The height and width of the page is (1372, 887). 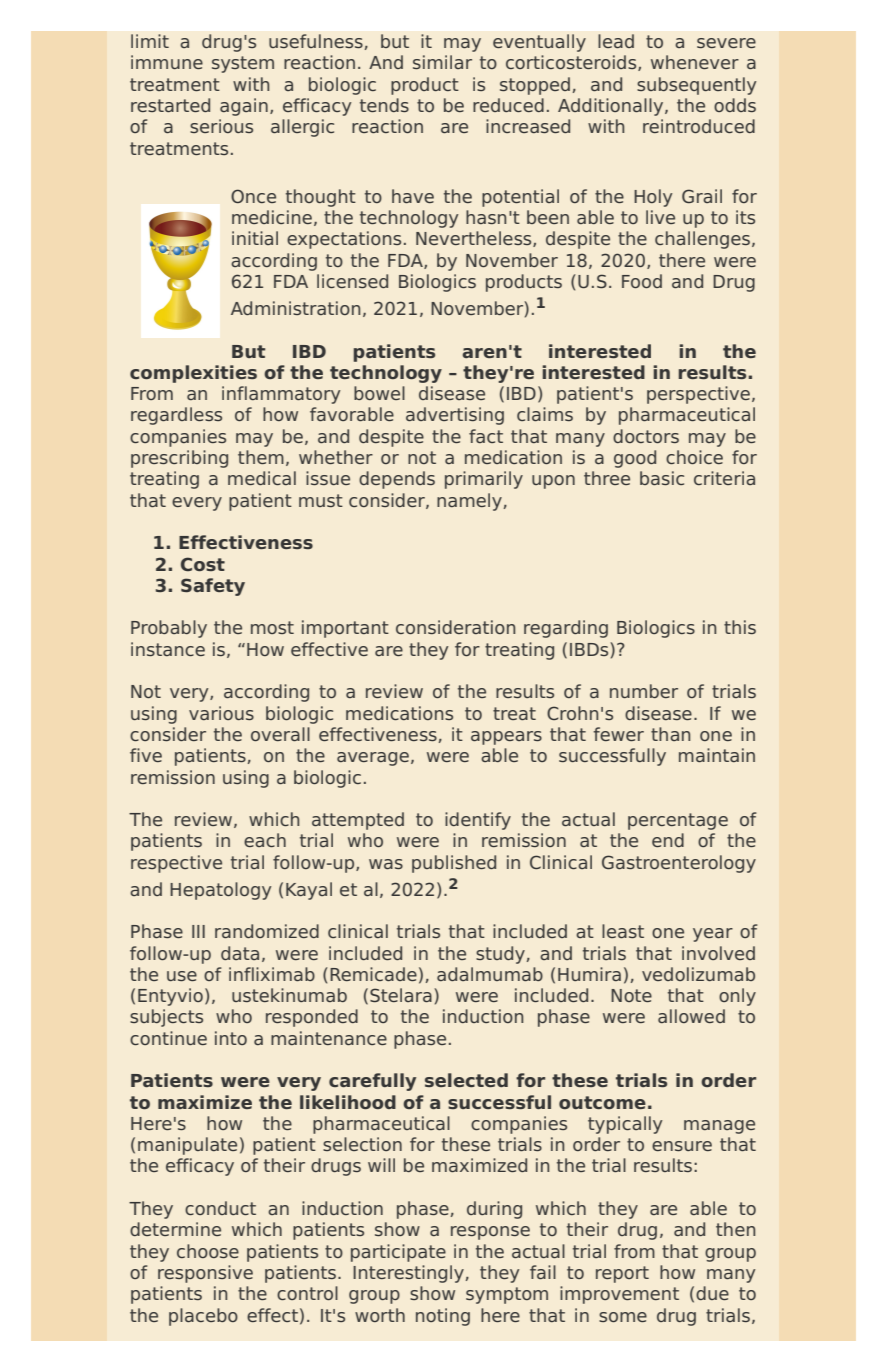 I want to click on noting, so click(x=443, y=1317).
